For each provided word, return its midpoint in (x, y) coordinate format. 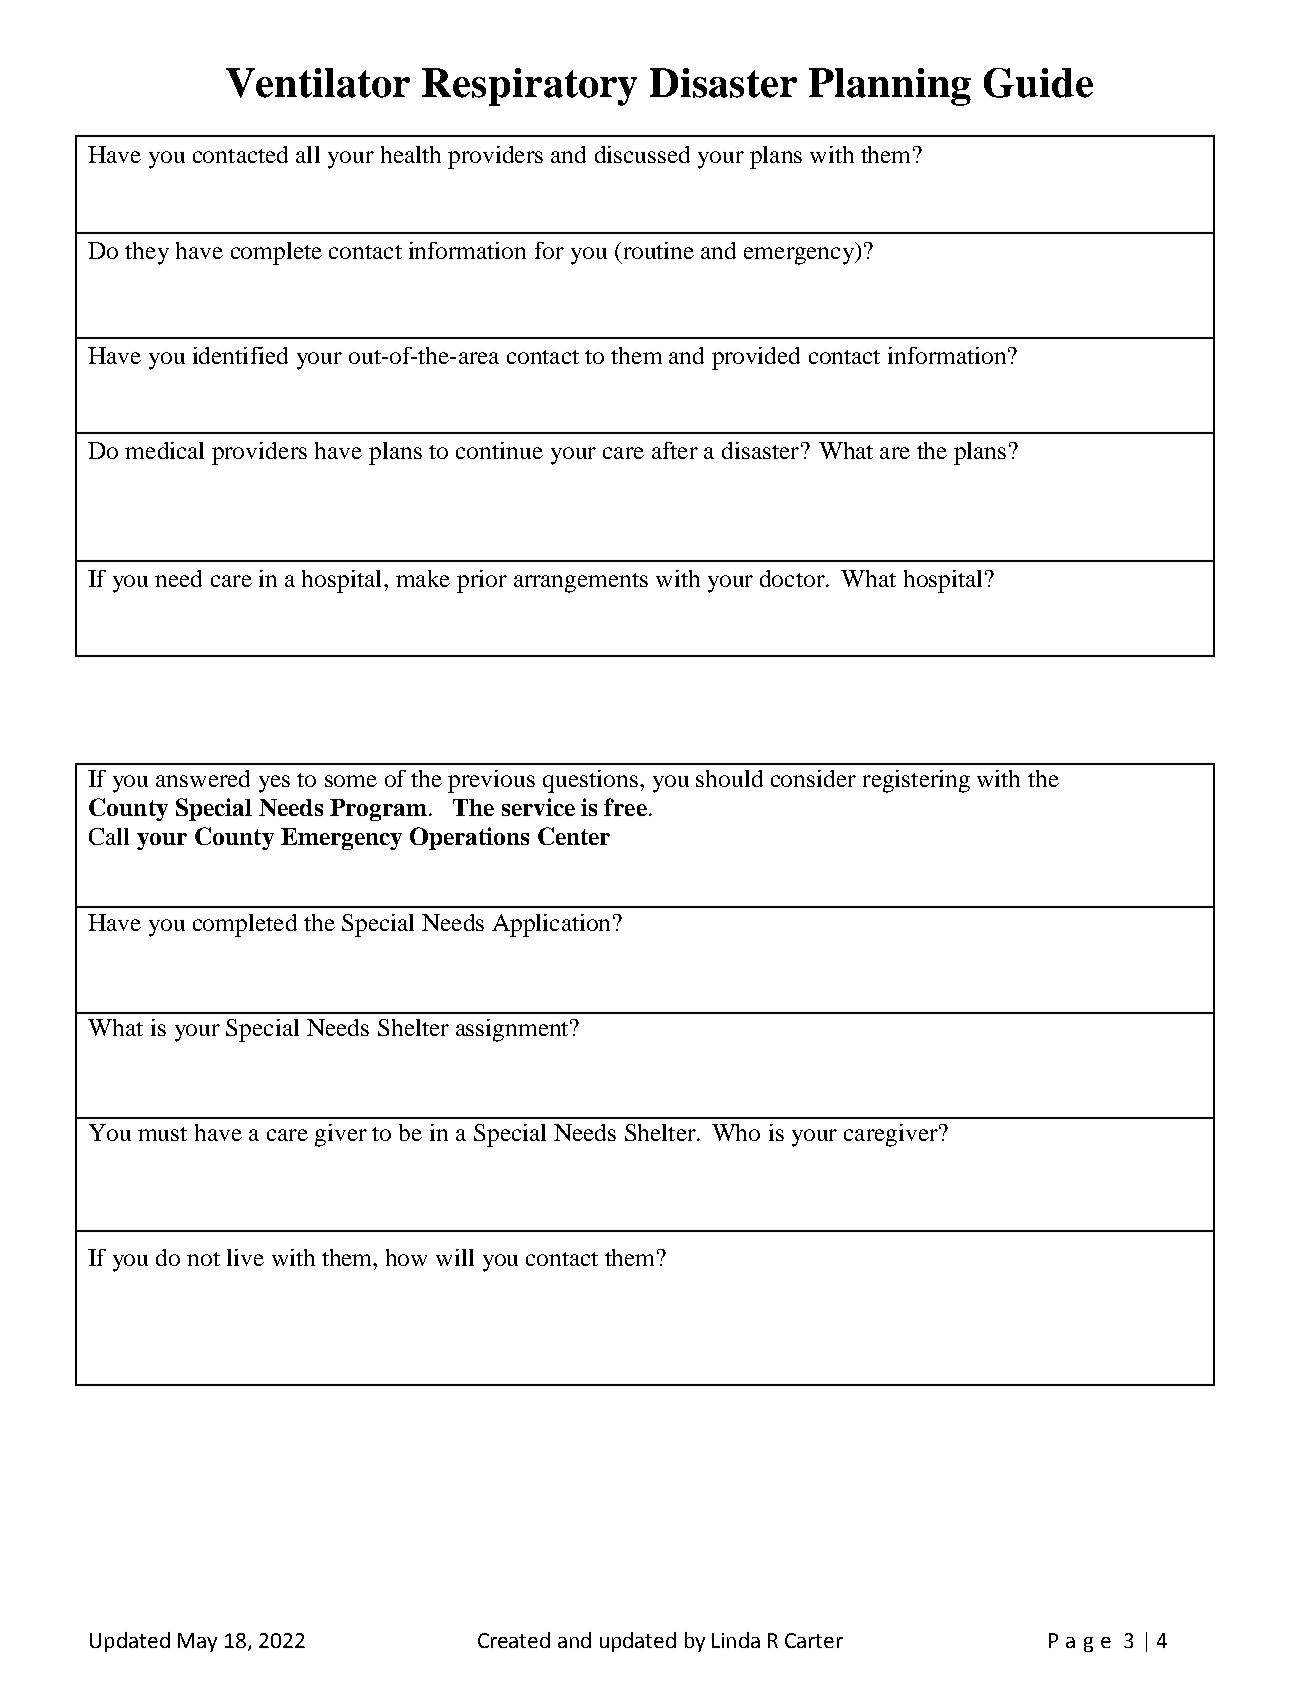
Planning (890, 87)
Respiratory (529, 87)
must (162, 1134)
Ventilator (318, 83)
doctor (793, 578)
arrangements (581, 583)
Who (736, 1132)
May (197, 1642)
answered (203, 778)
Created (514, 1640)
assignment (513, 1030)
